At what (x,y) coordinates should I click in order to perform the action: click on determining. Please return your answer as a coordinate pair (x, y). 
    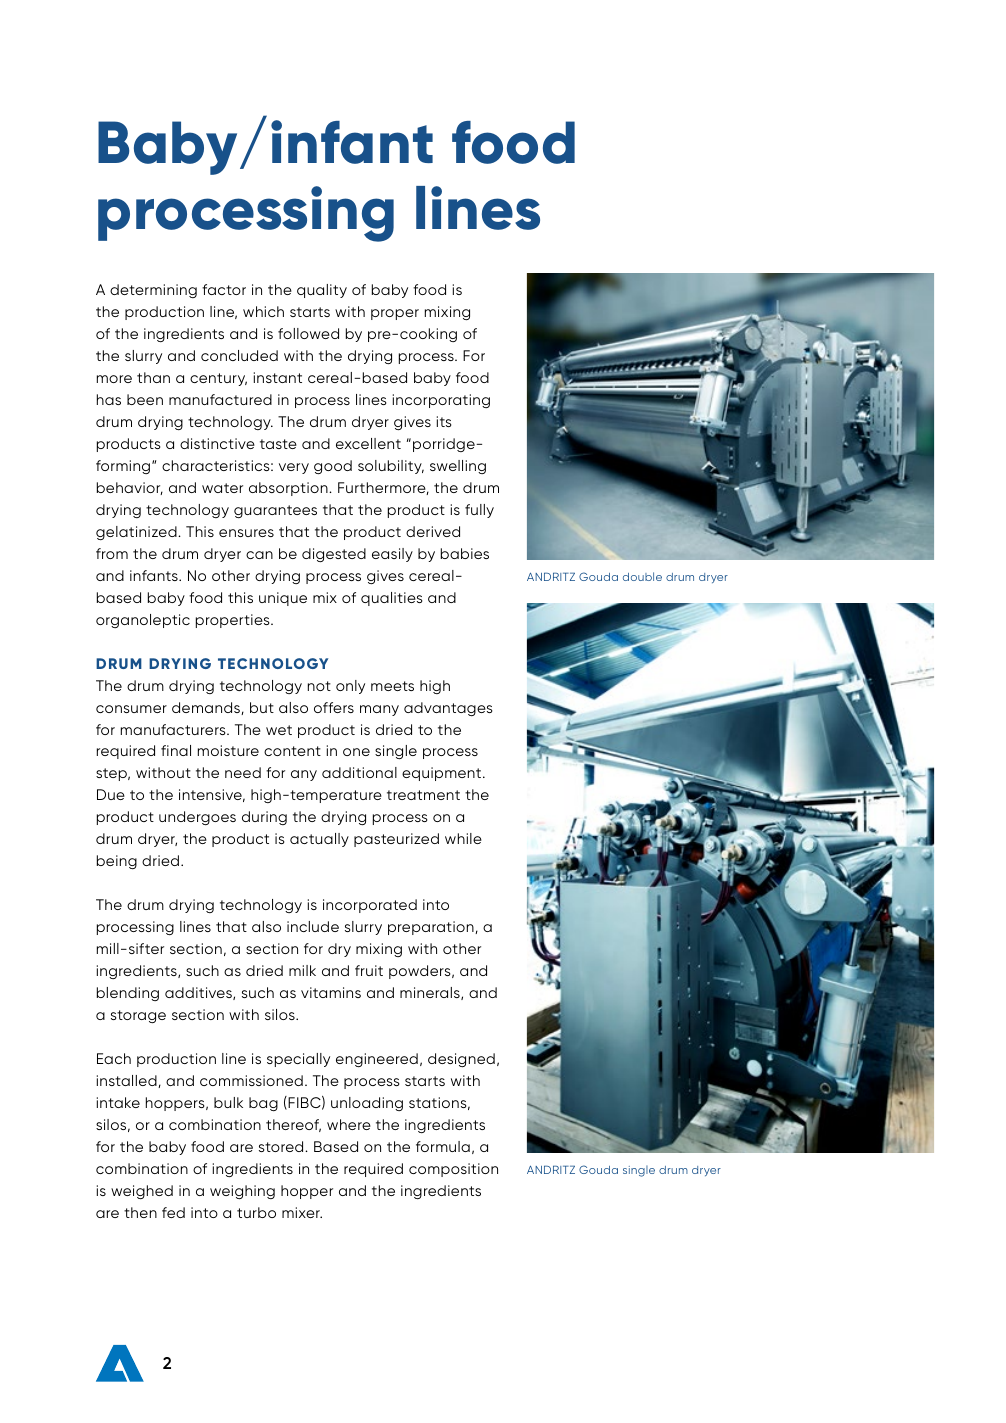
    Looking at the image, I should click on (153, 291).
